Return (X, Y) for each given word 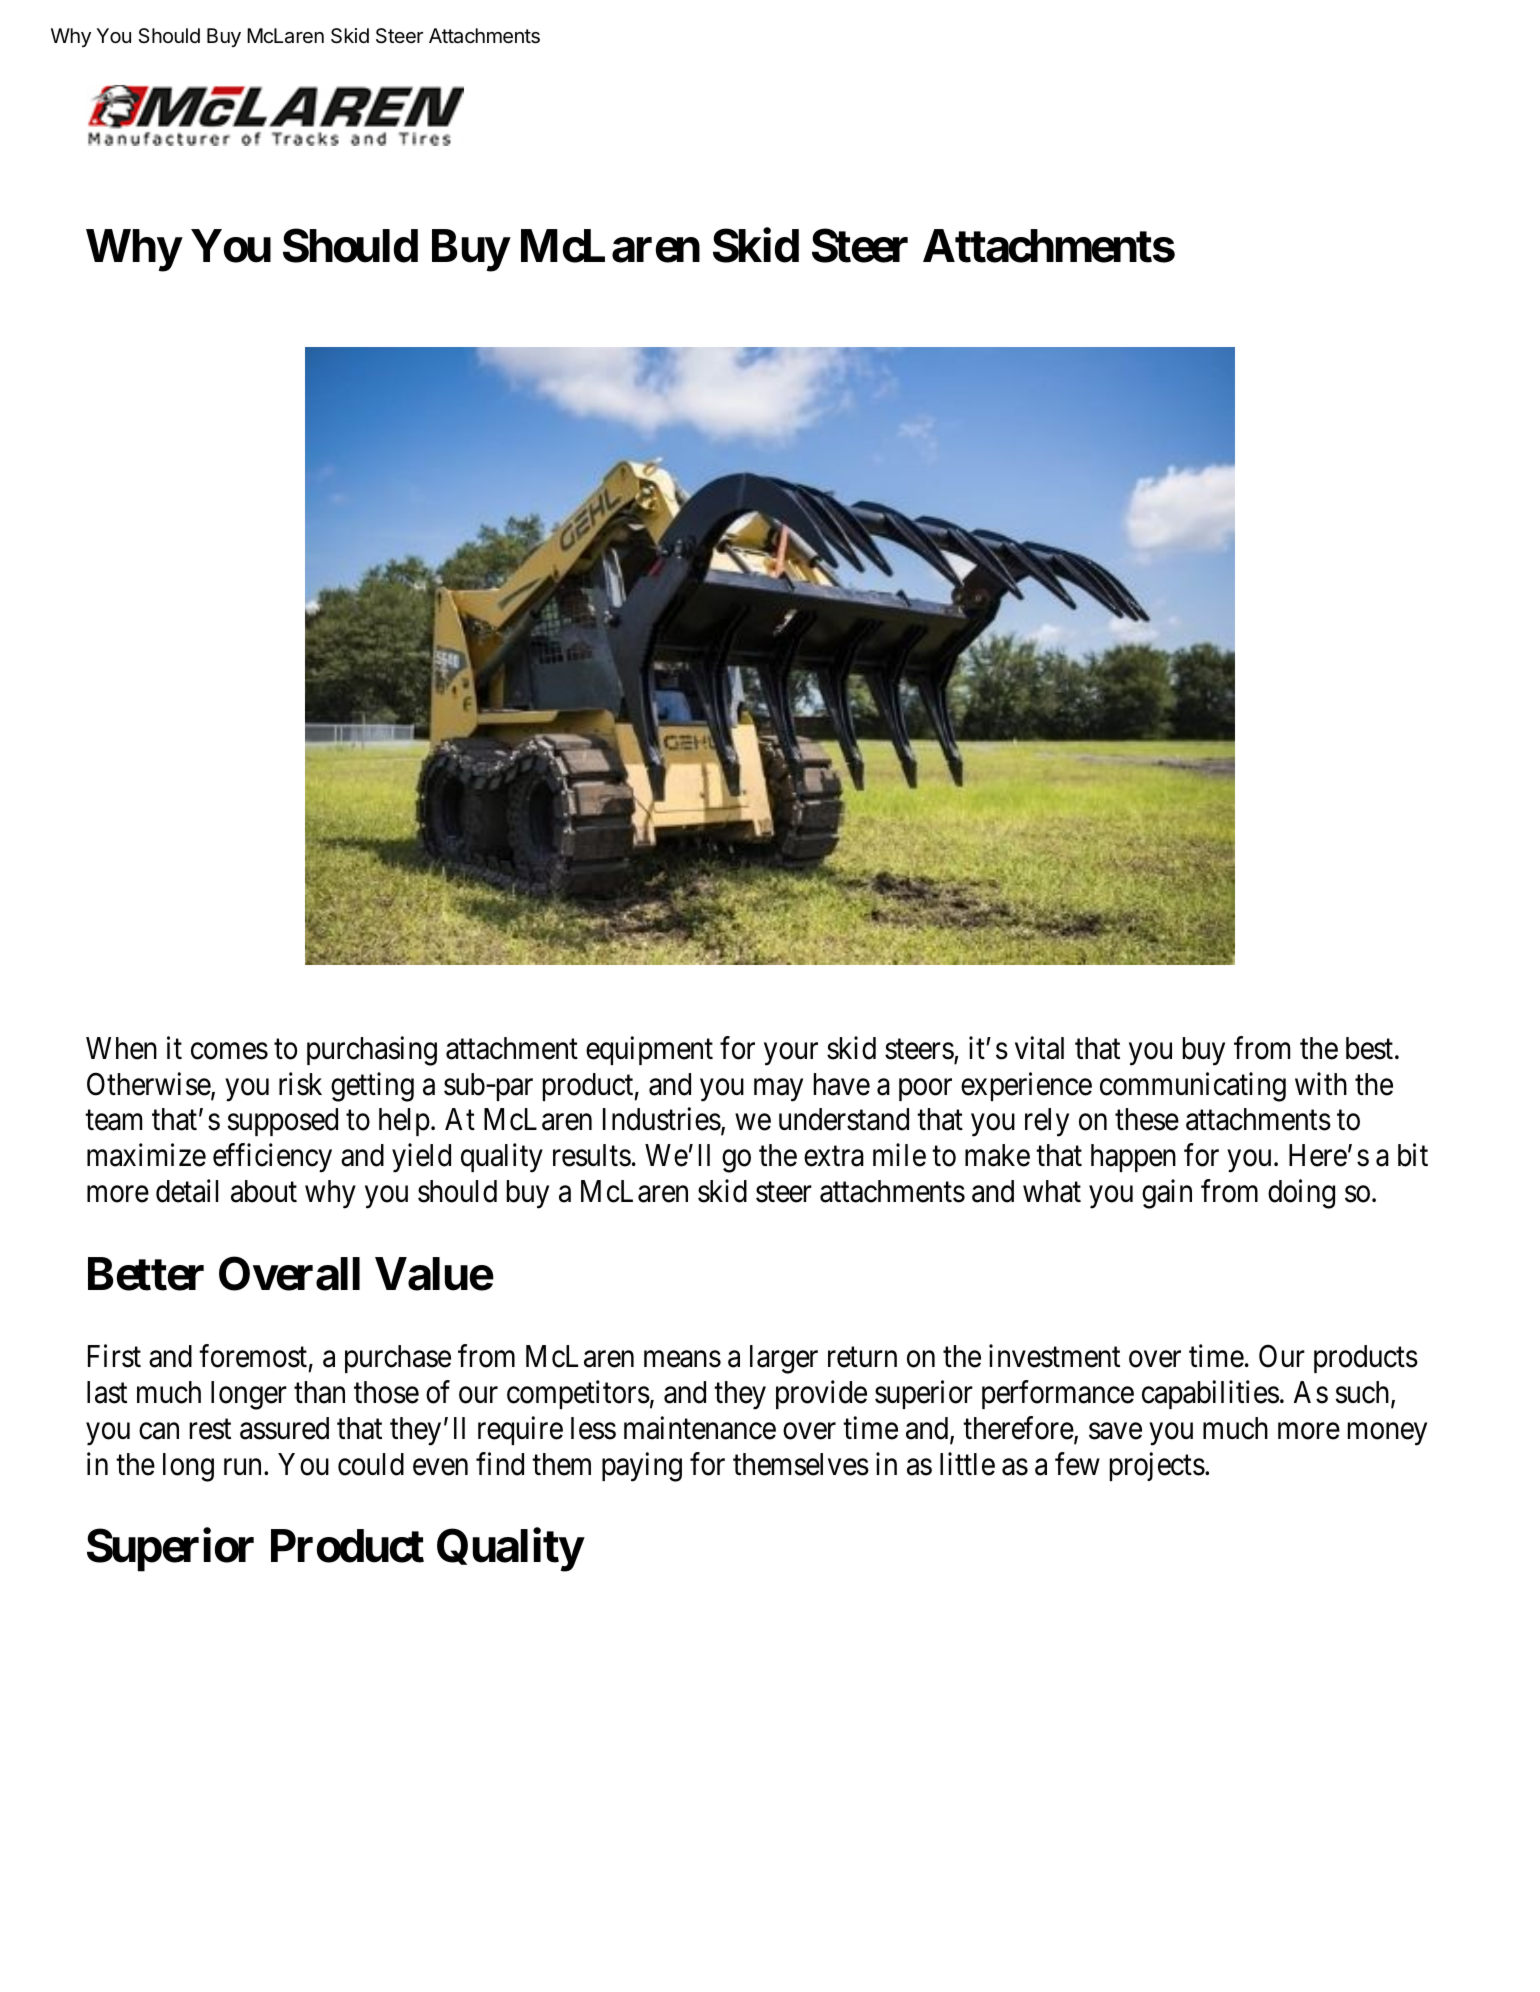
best (1371, 1048)
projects (1157, 1466)
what (1052, 1191)
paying (642, 1467)
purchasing (372, 1051)
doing (1301, 1194)
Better (146, 1274)
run (244, 1467)
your (791, 1054)
